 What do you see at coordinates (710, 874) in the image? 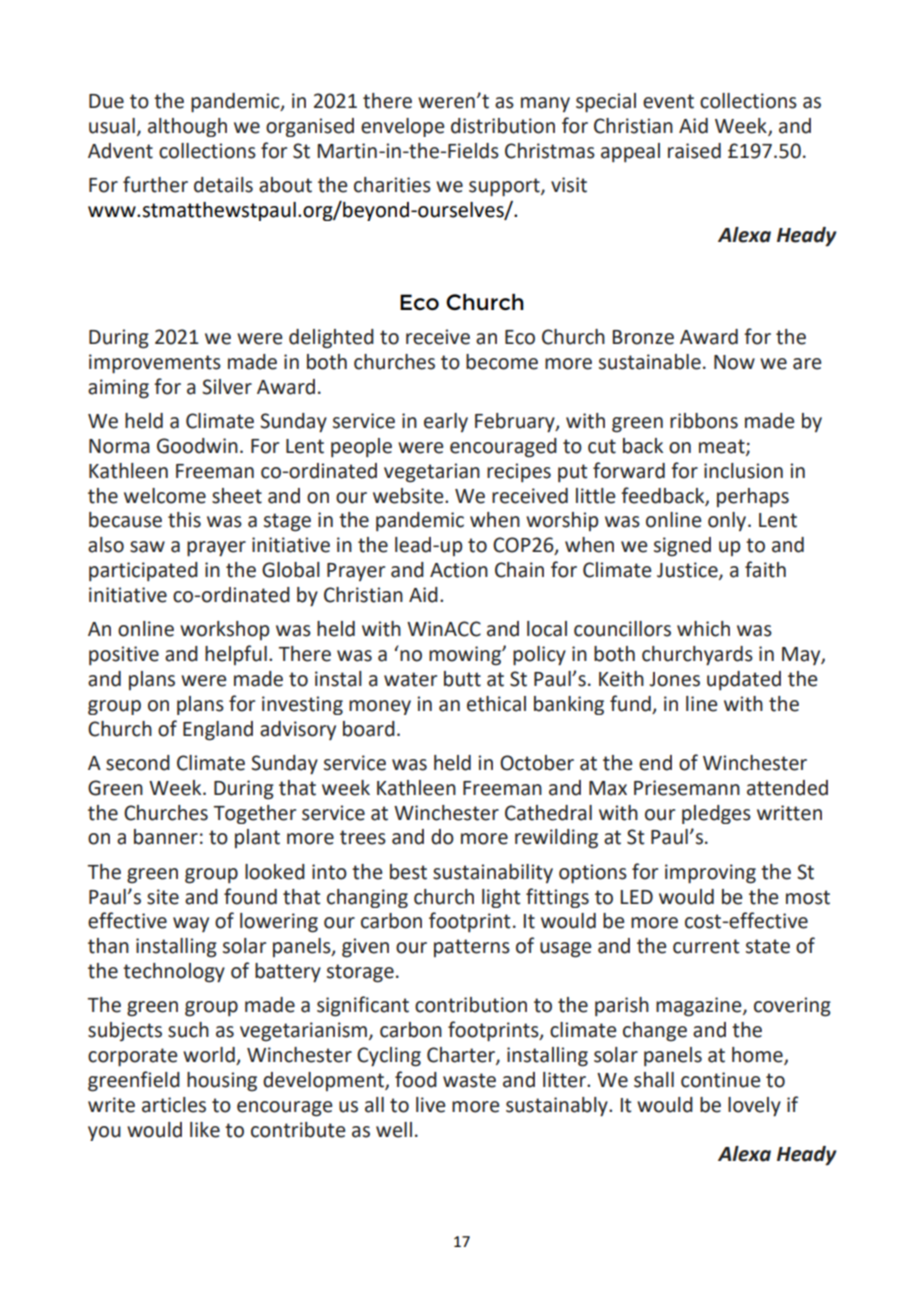
I see `improving` at bounding box center [710, 874].
